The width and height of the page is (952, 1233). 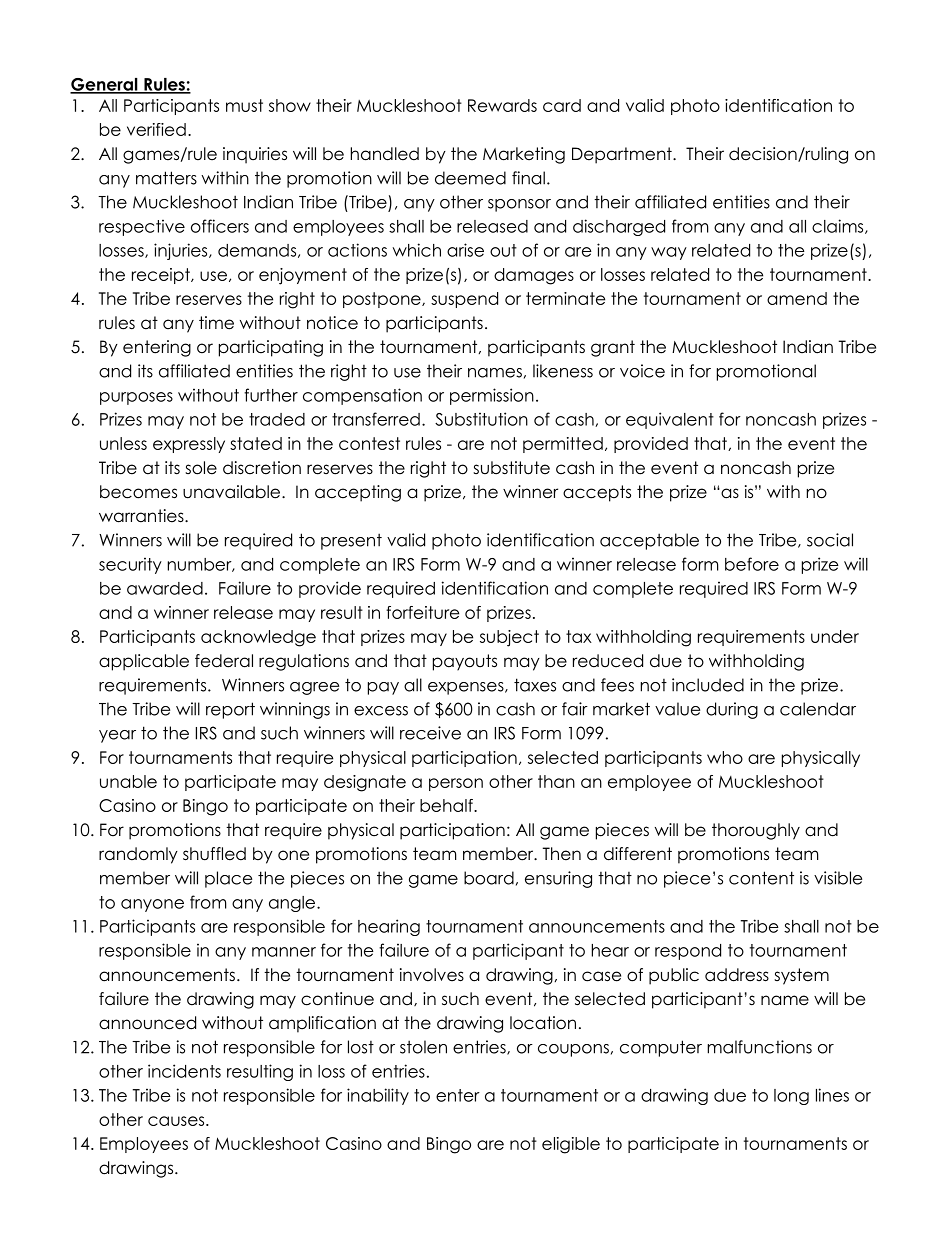 What do you see at coordinates (456, 784) in the page?
I see `person` at bounding box center [456, 784].
